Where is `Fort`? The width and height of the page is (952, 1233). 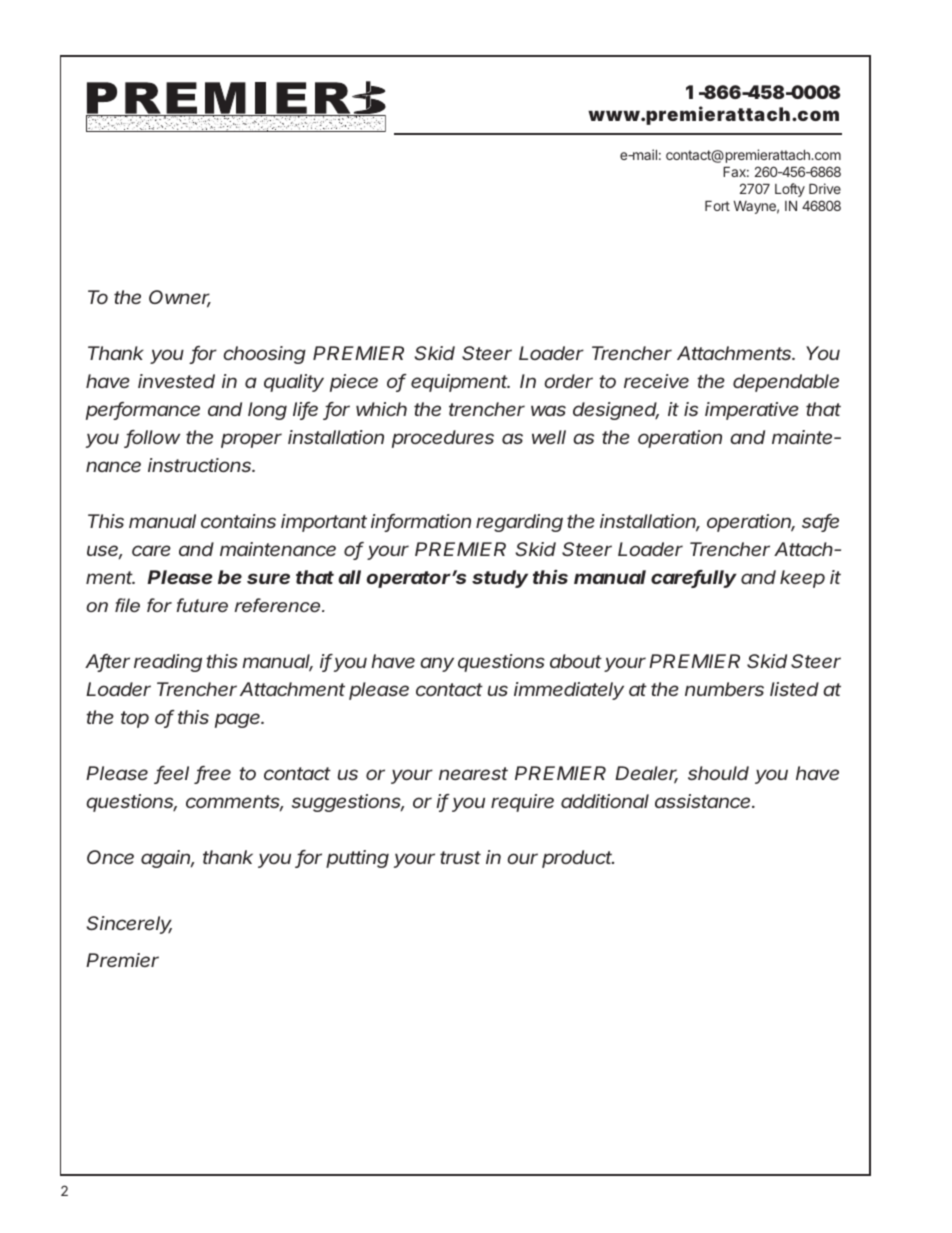
Fort is located at coordinates (717, 206).
